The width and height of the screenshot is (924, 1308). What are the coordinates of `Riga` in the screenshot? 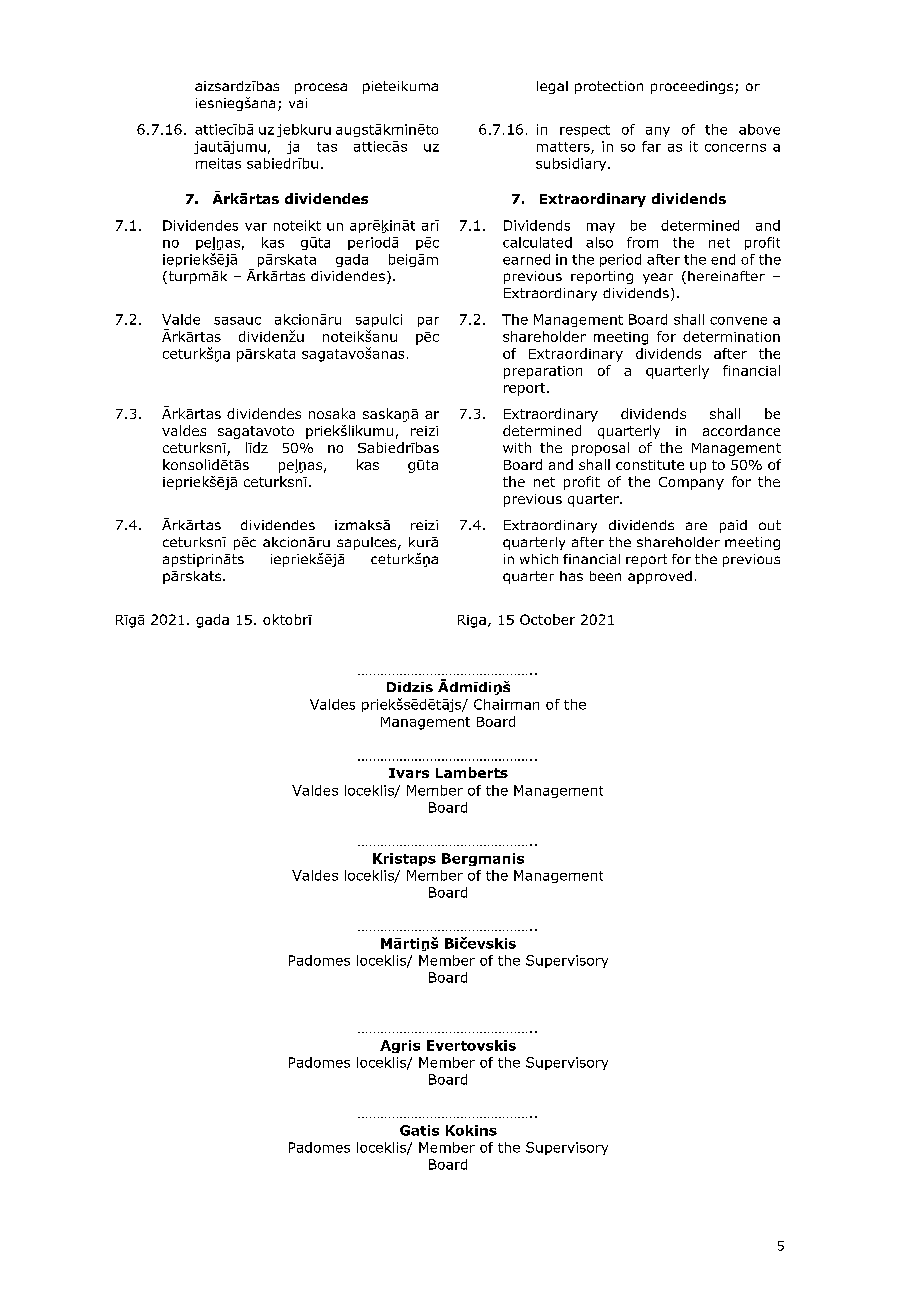 It's located at (472, 621).
